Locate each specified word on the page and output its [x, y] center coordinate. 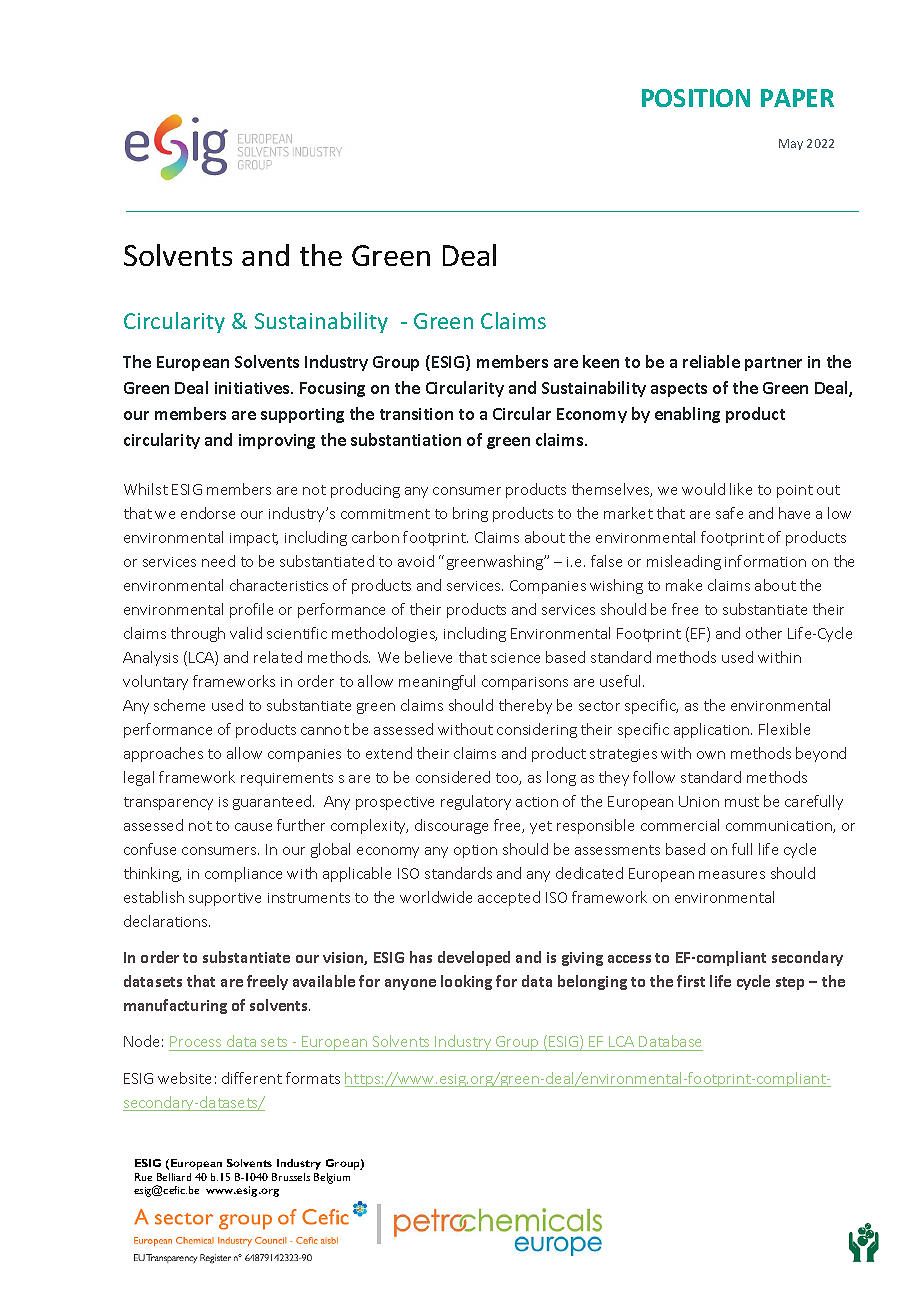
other [764, 633]
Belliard [174, 1177]
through [198, 634]
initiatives [253, 388]
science [515, 658]
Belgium [332, 1178]
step [790, 983]
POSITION [696, 98]
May [791, 144]
